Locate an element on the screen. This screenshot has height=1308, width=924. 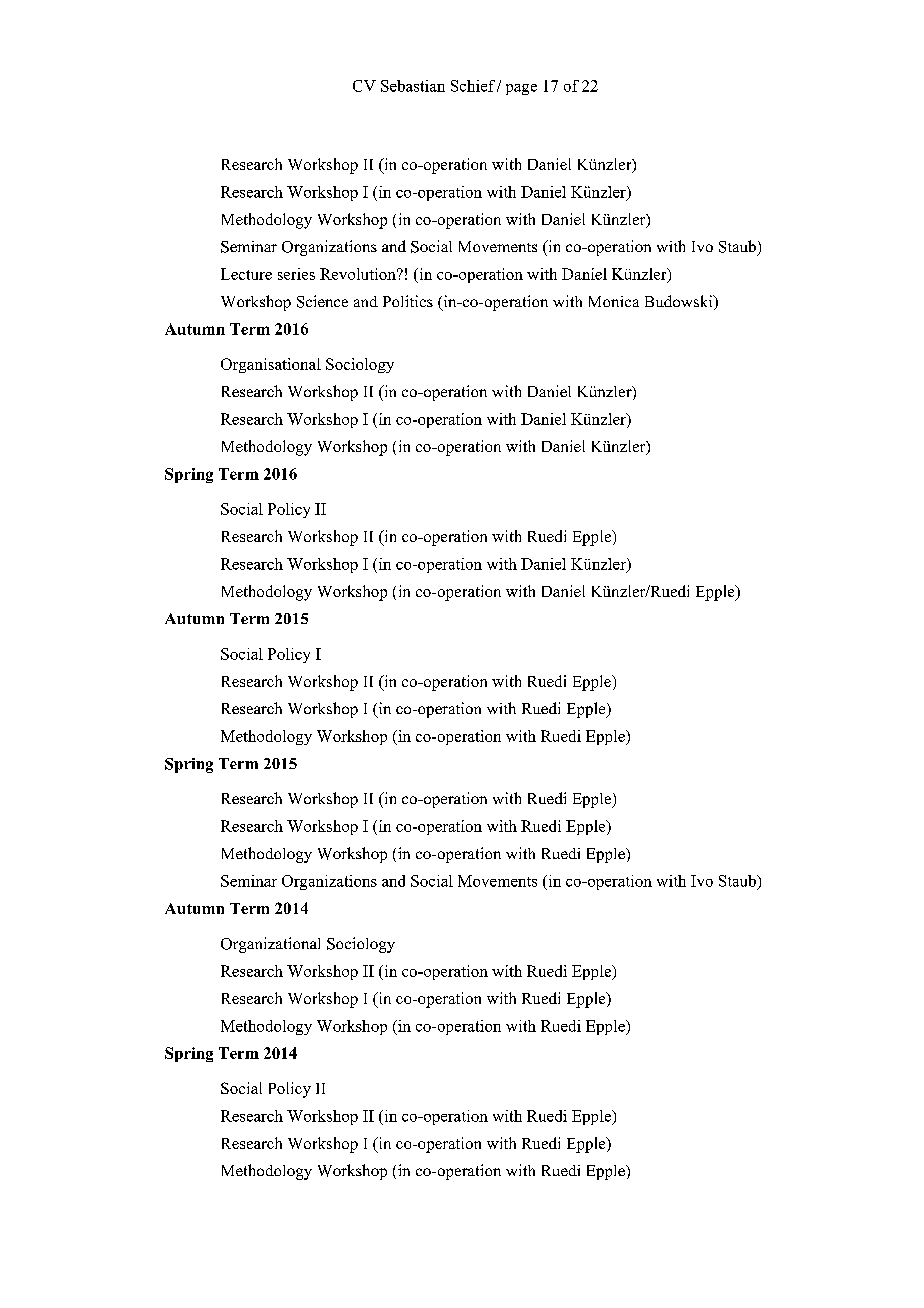
Monica is located at coordinates (614, 301).
